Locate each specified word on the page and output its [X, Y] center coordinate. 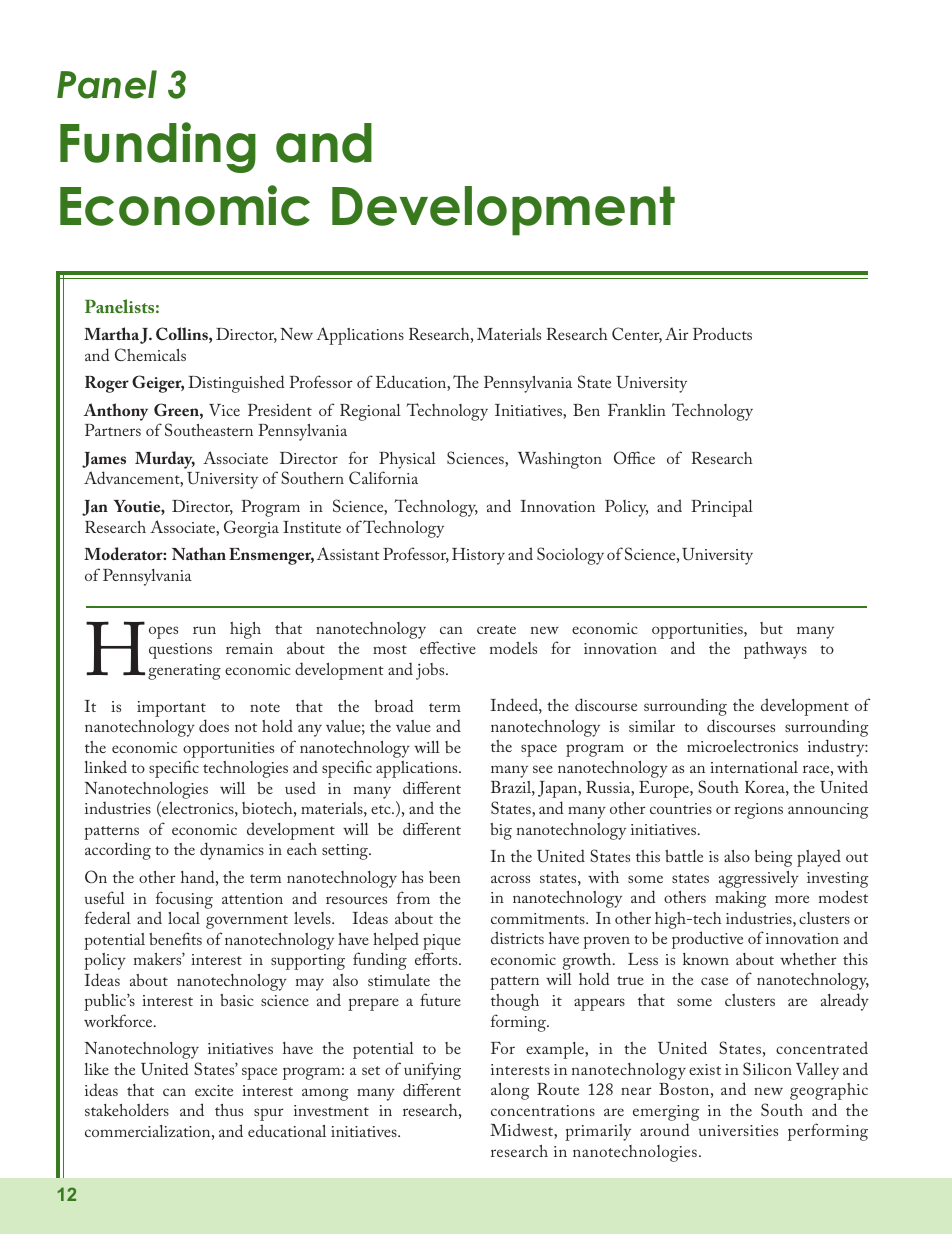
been [445, 877]
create [496, 629]
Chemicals [150, 354]
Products [722, 333]
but [771, 628]
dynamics [232, 851]
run [204, 630]
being [773, 858]
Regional [370, 412]
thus [229, 1110]
